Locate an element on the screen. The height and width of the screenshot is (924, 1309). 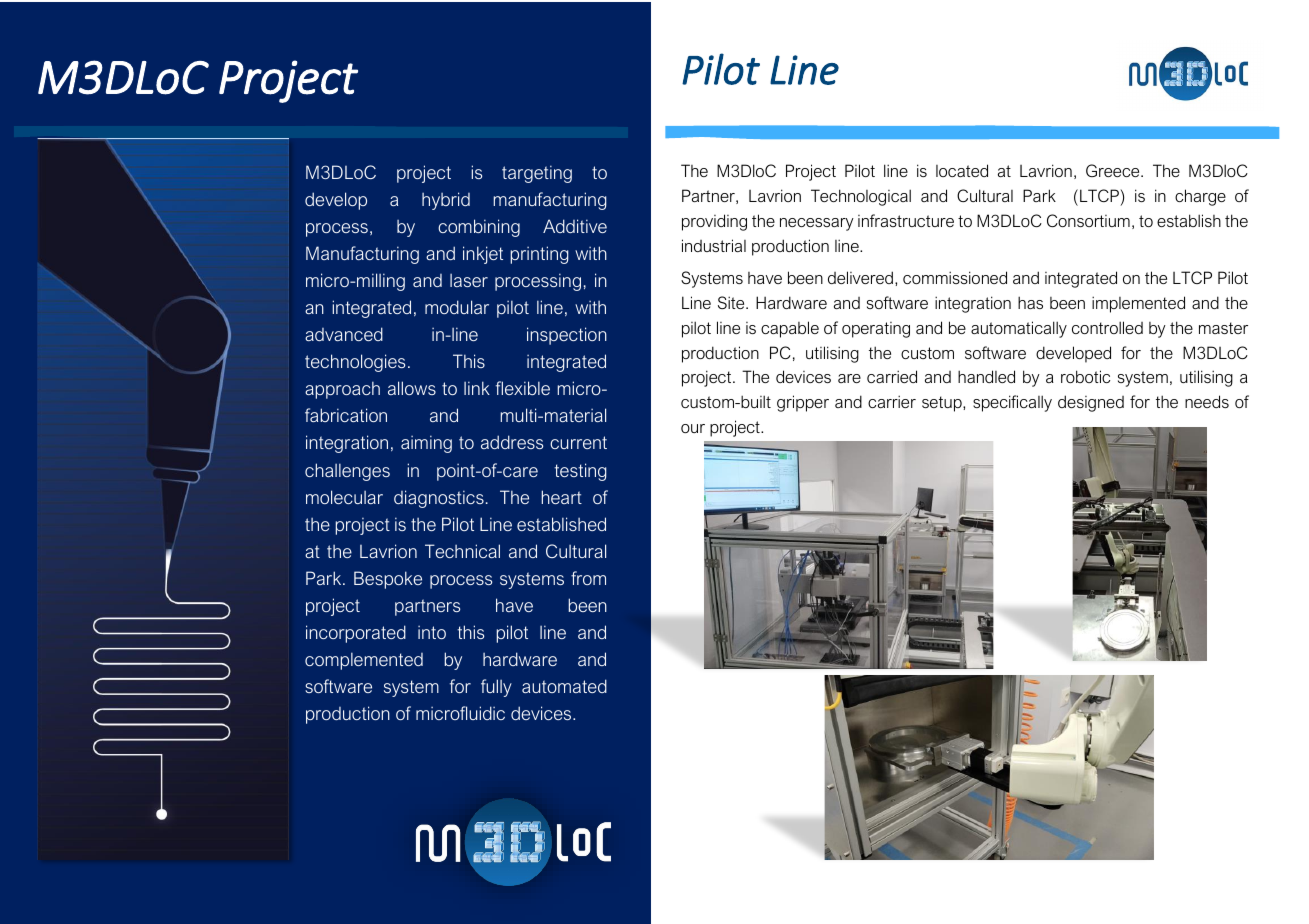
aiming is located at coordinates (426, 444).
